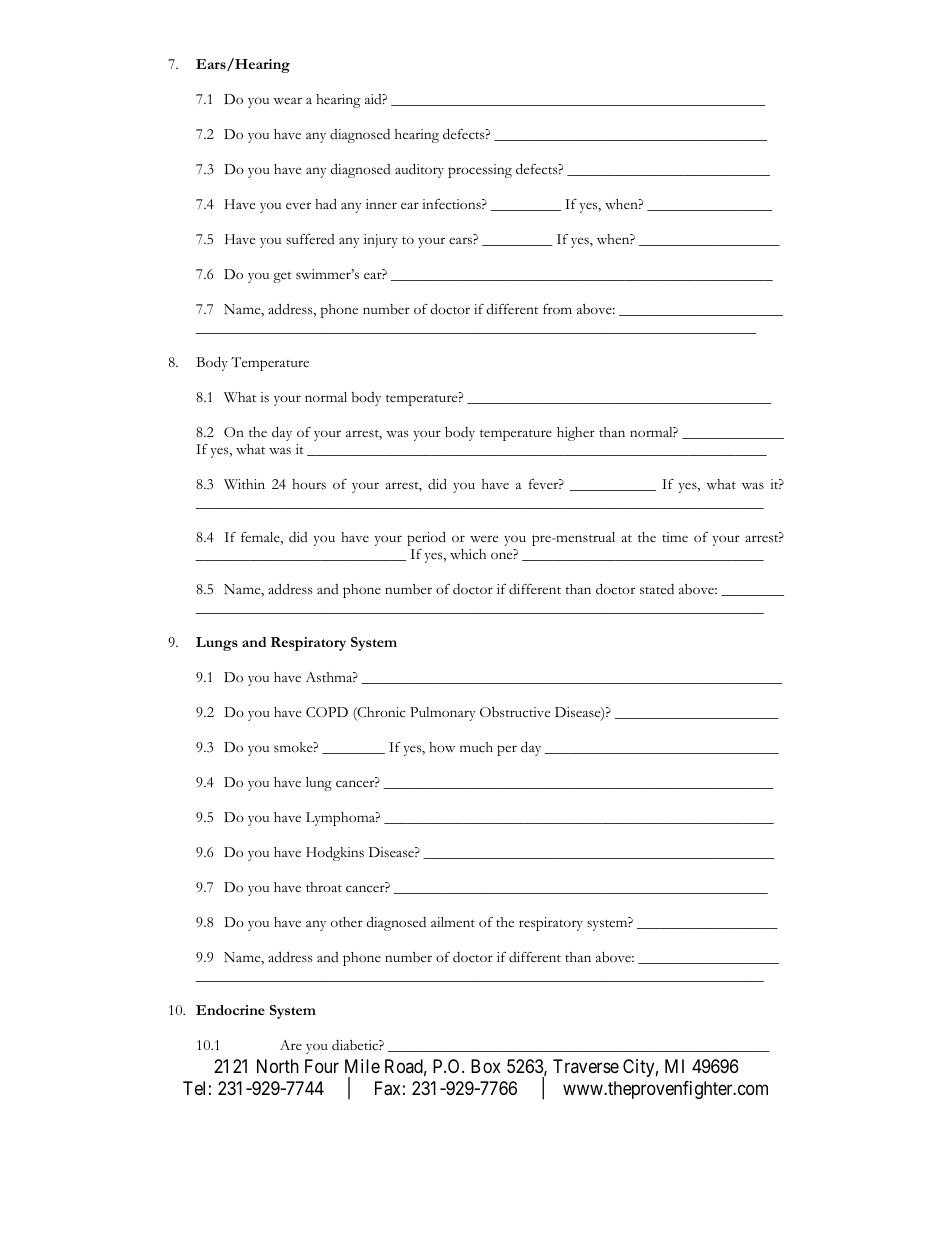  Describe the element at coordinates (426, 539) in the document. I see `period` at that location.
